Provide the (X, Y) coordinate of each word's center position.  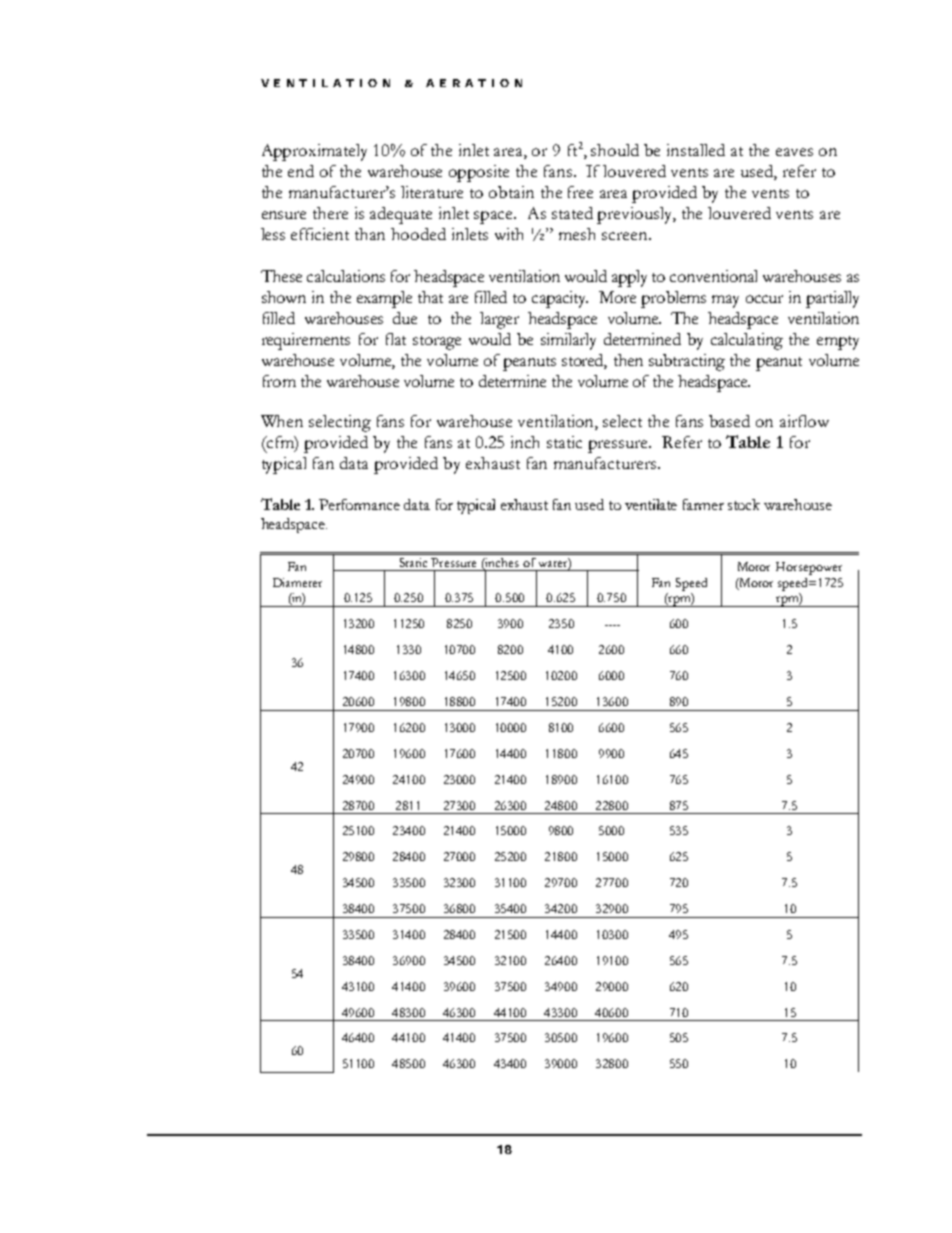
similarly (568, 341)
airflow (804, 421)
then (628, 360)
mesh (577, 234)
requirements (306, 341)
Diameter (297, 582)
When (282, 421)
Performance (359, 504)
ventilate (651, 504)
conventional (713, 276)
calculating (747, 341)
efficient (320, 234)
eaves (794, 152)
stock (744, 504)
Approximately (314, 152)
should (615, 150)
